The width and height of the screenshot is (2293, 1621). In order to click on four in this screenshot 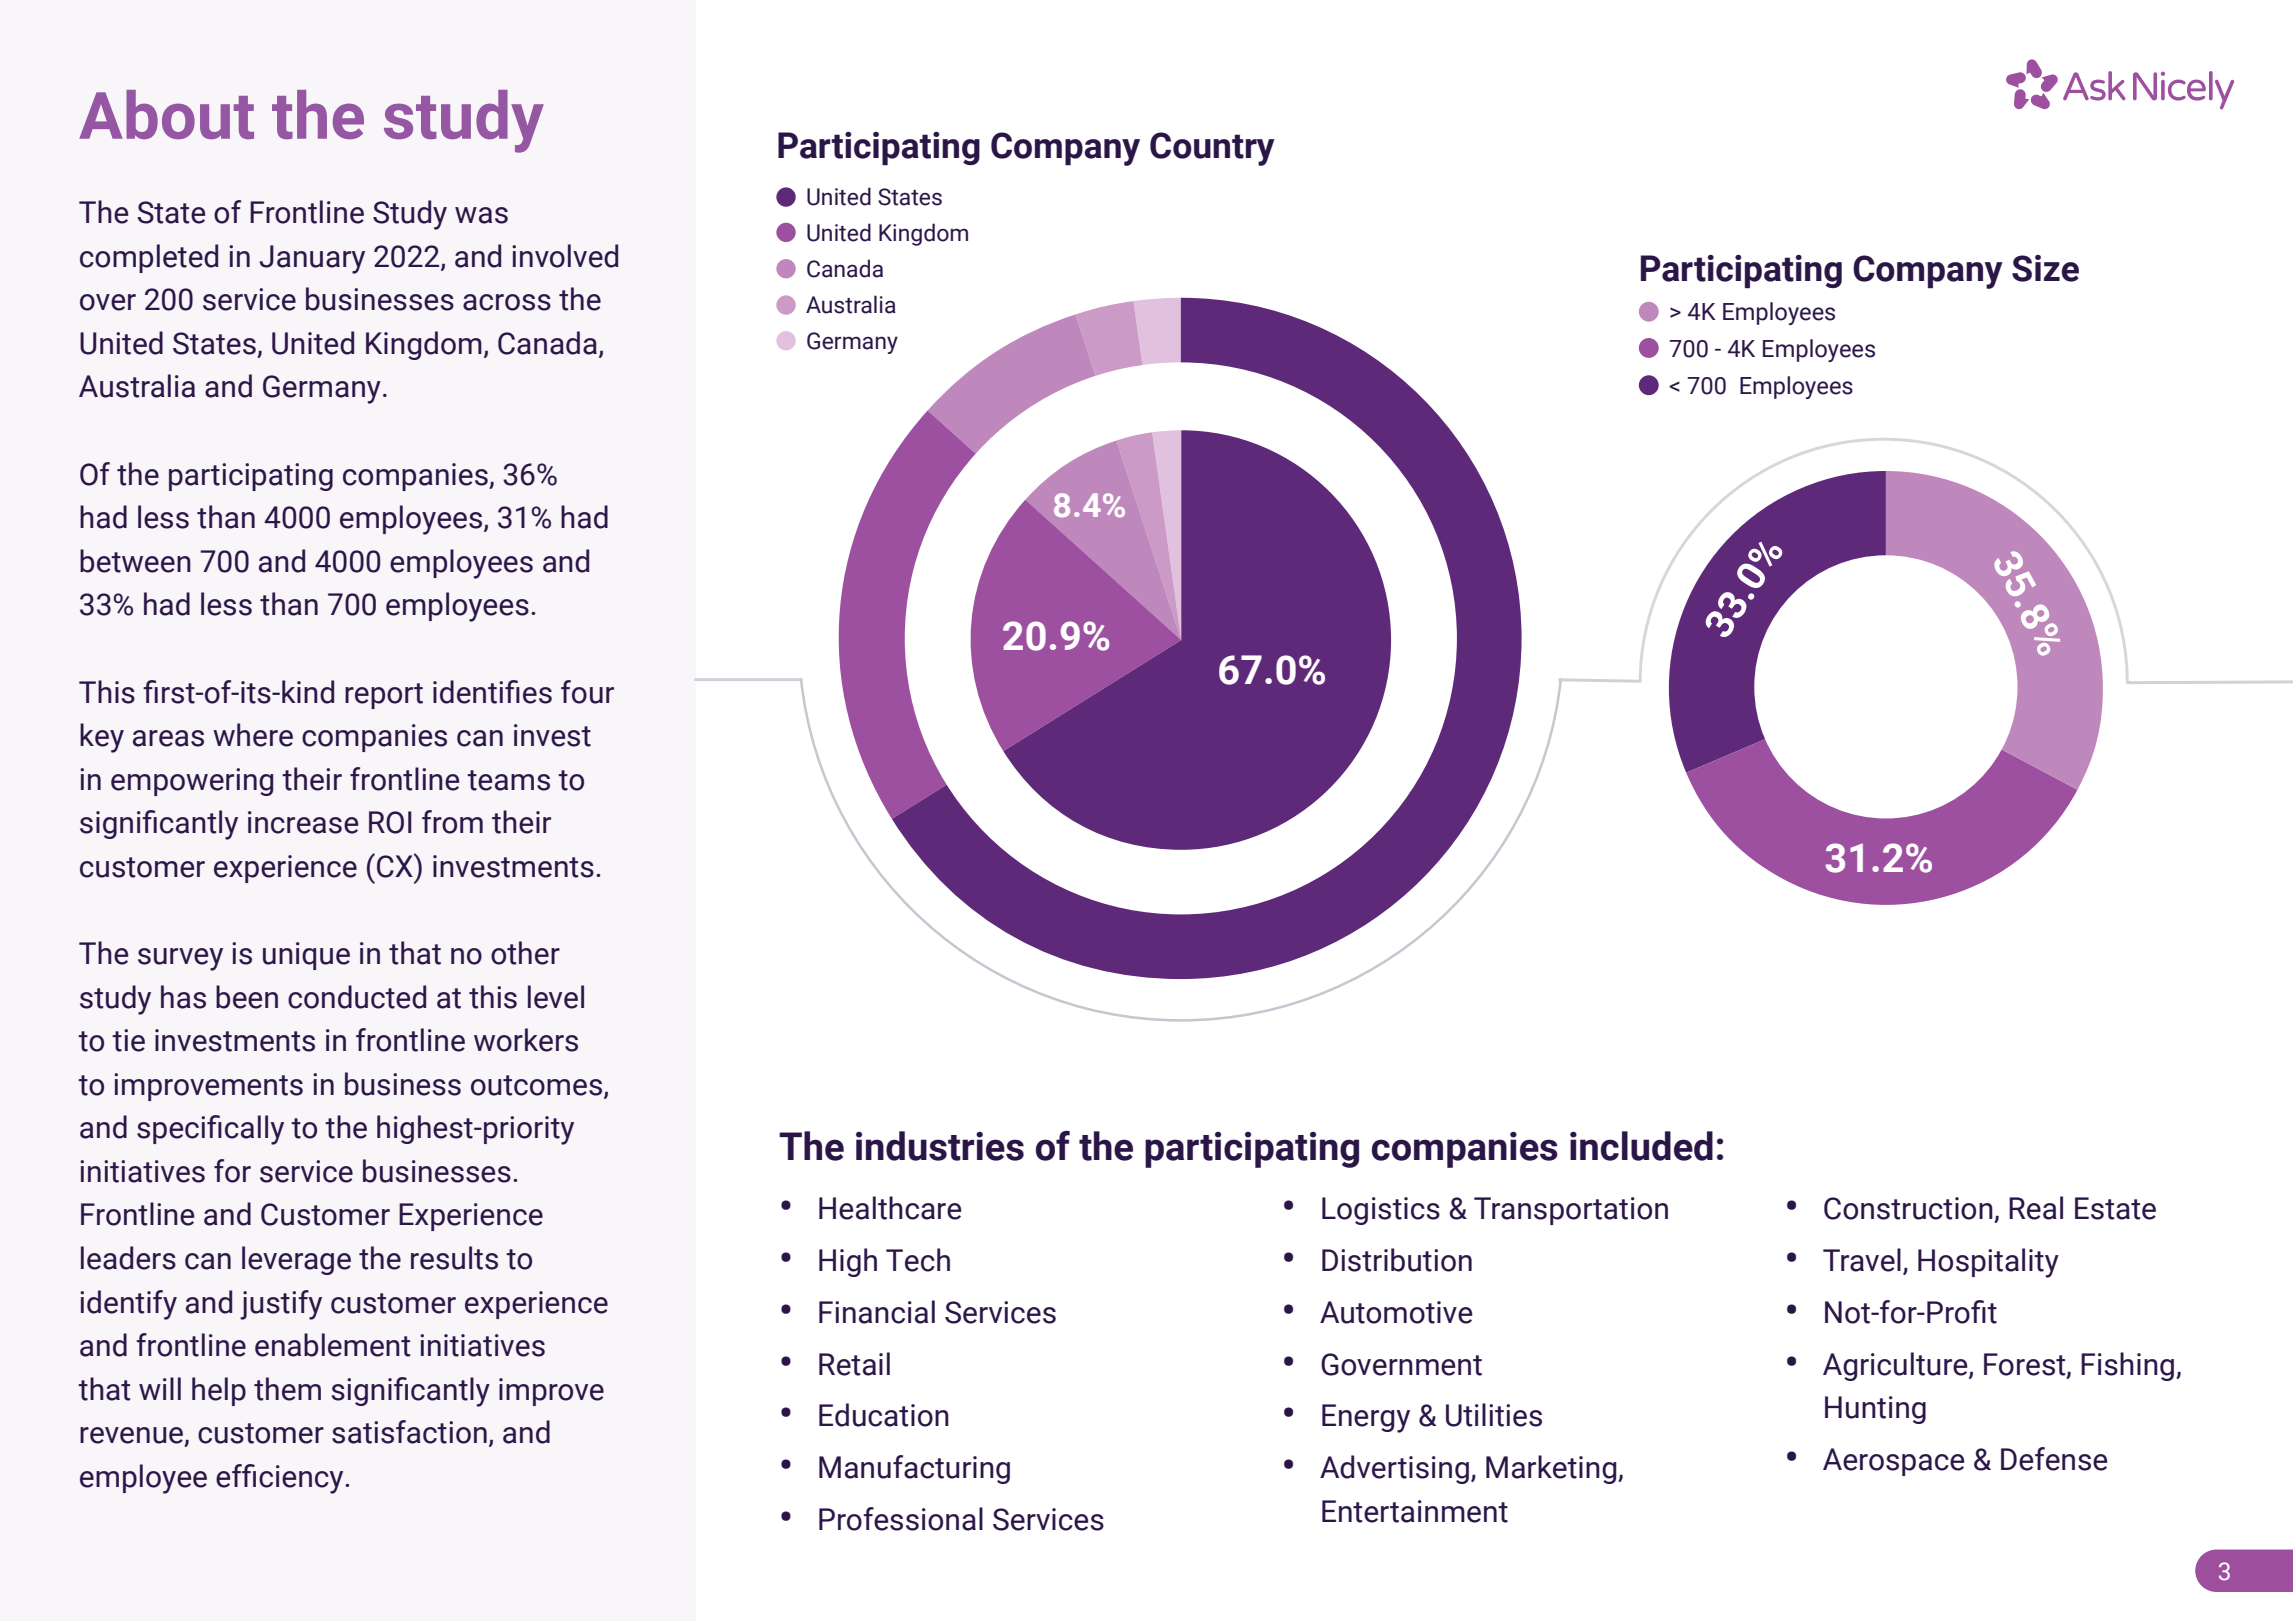, I will do `click(587, 692)`.
